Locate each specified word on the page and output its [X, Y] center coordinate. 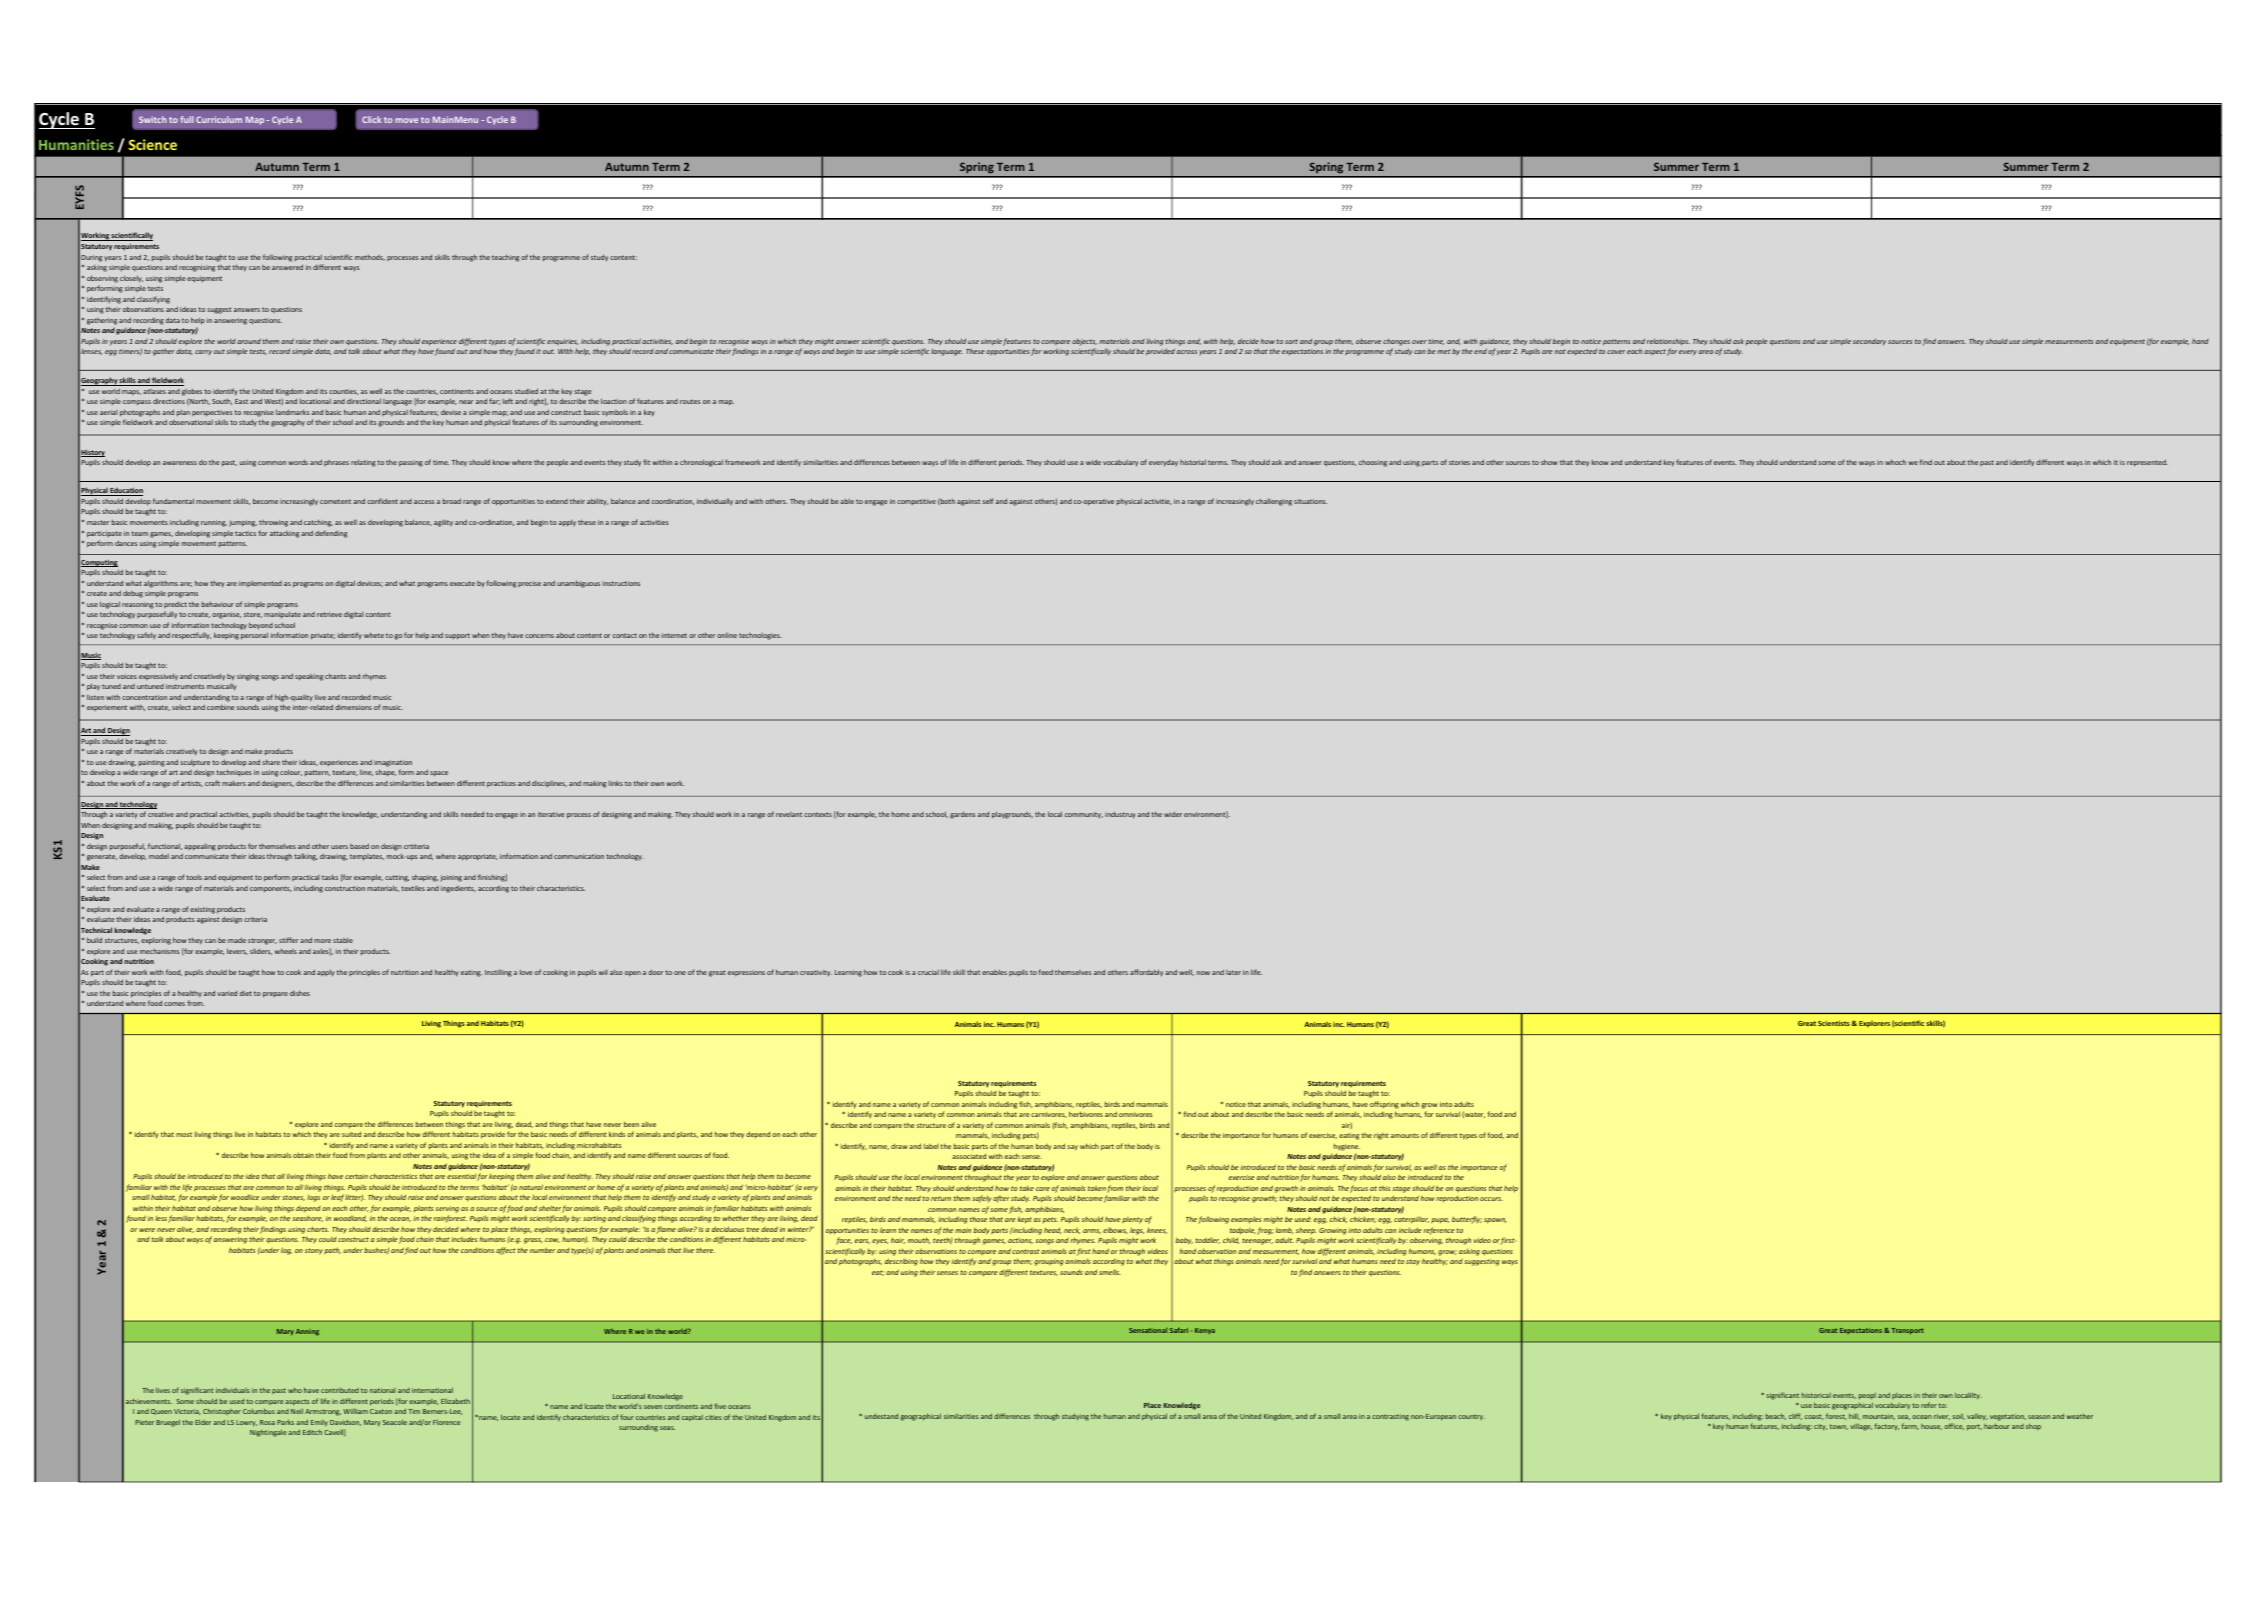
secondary [1869, 341]
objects [1084, 342]
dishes [300, 993]
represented [2147, 463]
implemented [260, 584]
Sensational [1148, 1330]
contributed [340, 1390]
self [987, 501]
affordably [1146, 972]
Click [371, 119]
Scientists [1834, 1023]
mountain [1879, 1417]
